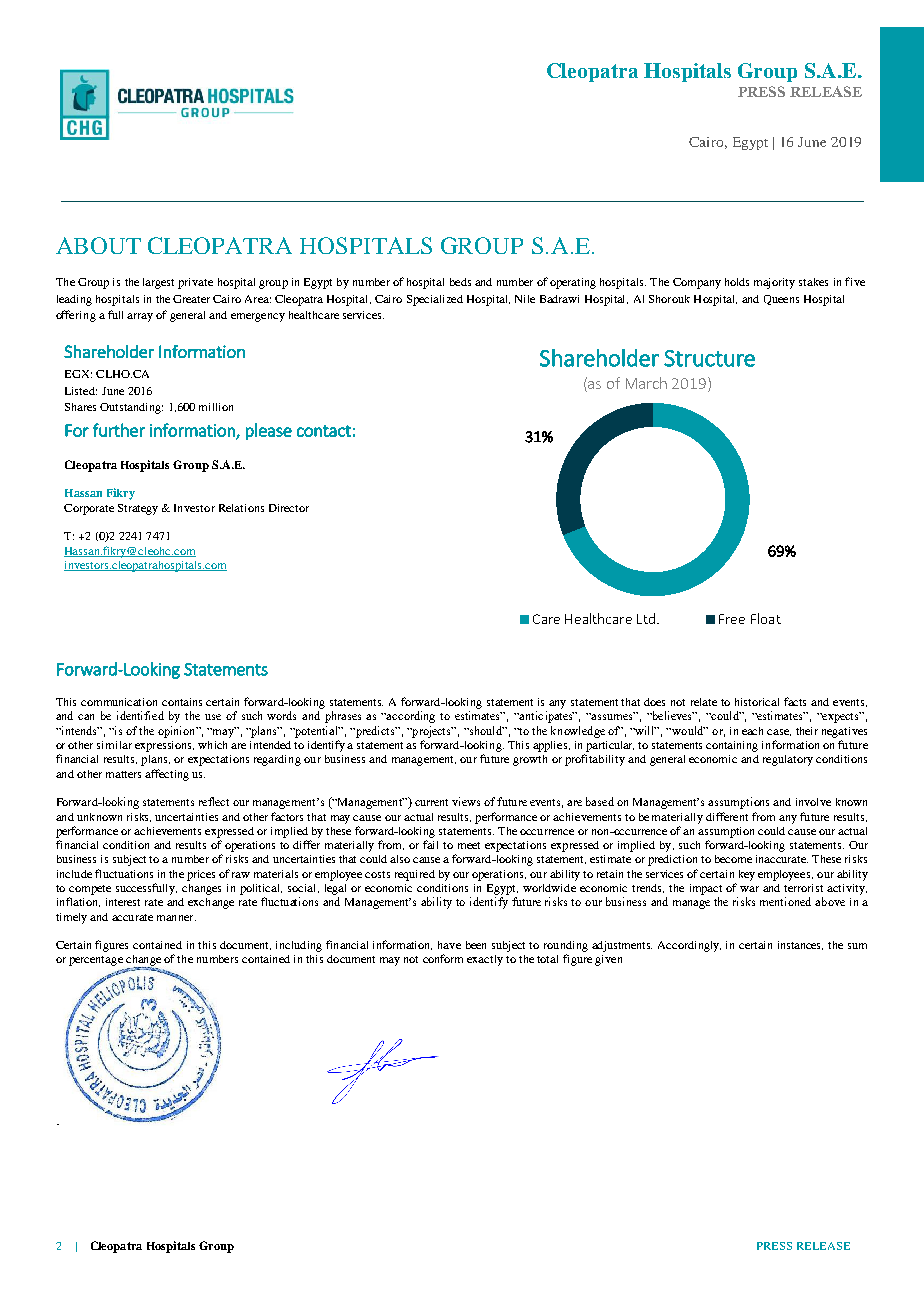 The image size is (924, 1308). What do you see at coordinates (96, 961) in the document?
I see `percentage` at bounding box center [96, 961].
